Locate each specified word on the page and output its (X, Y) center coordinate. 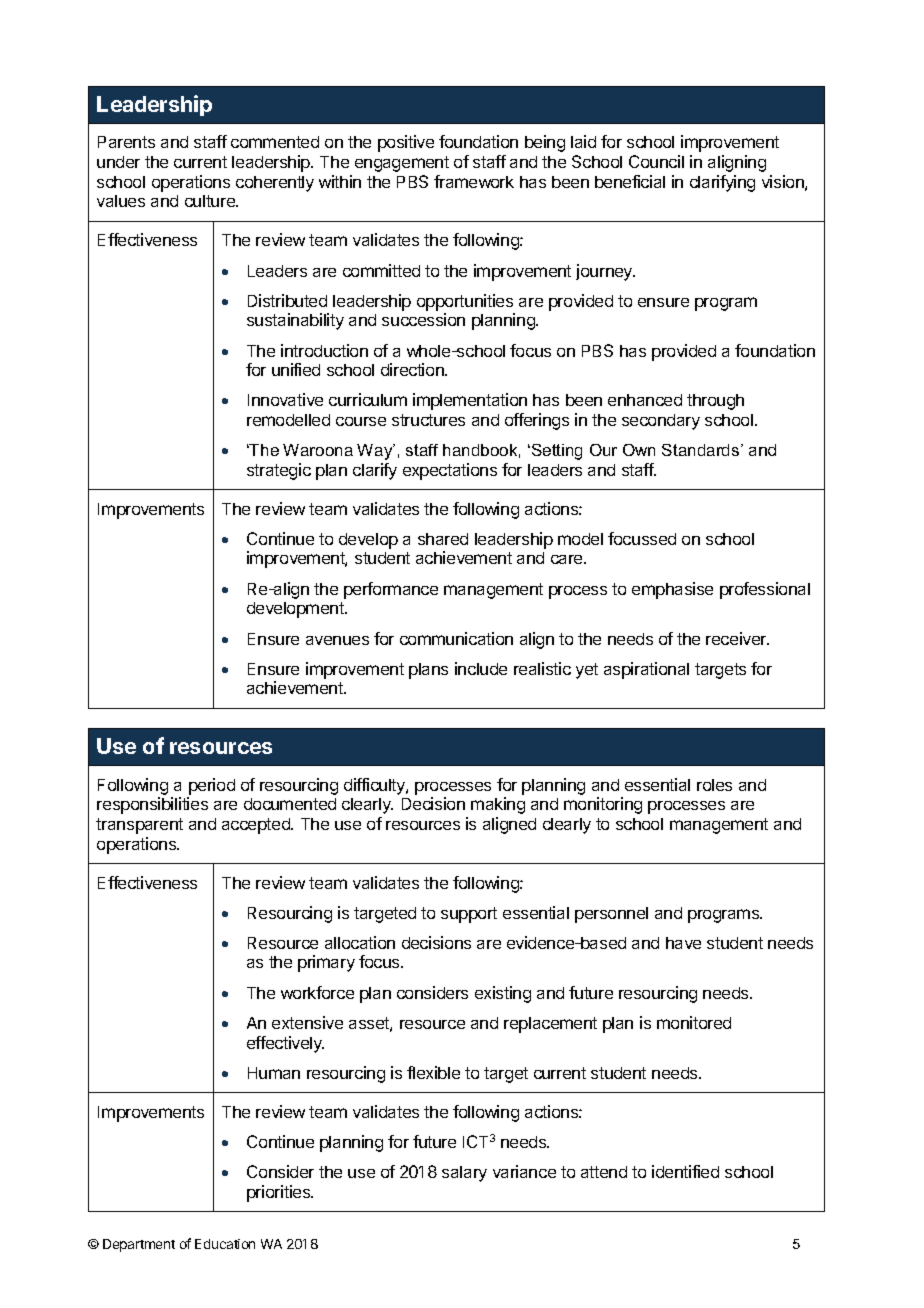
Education (225, 1244)
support (469, 915)
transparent (139, 826)
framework (474, 181)
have (683, 943)
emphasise (672, 590)
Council (656, 161)
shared (443, 539)
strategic (279, 471)
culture (211, 201)
